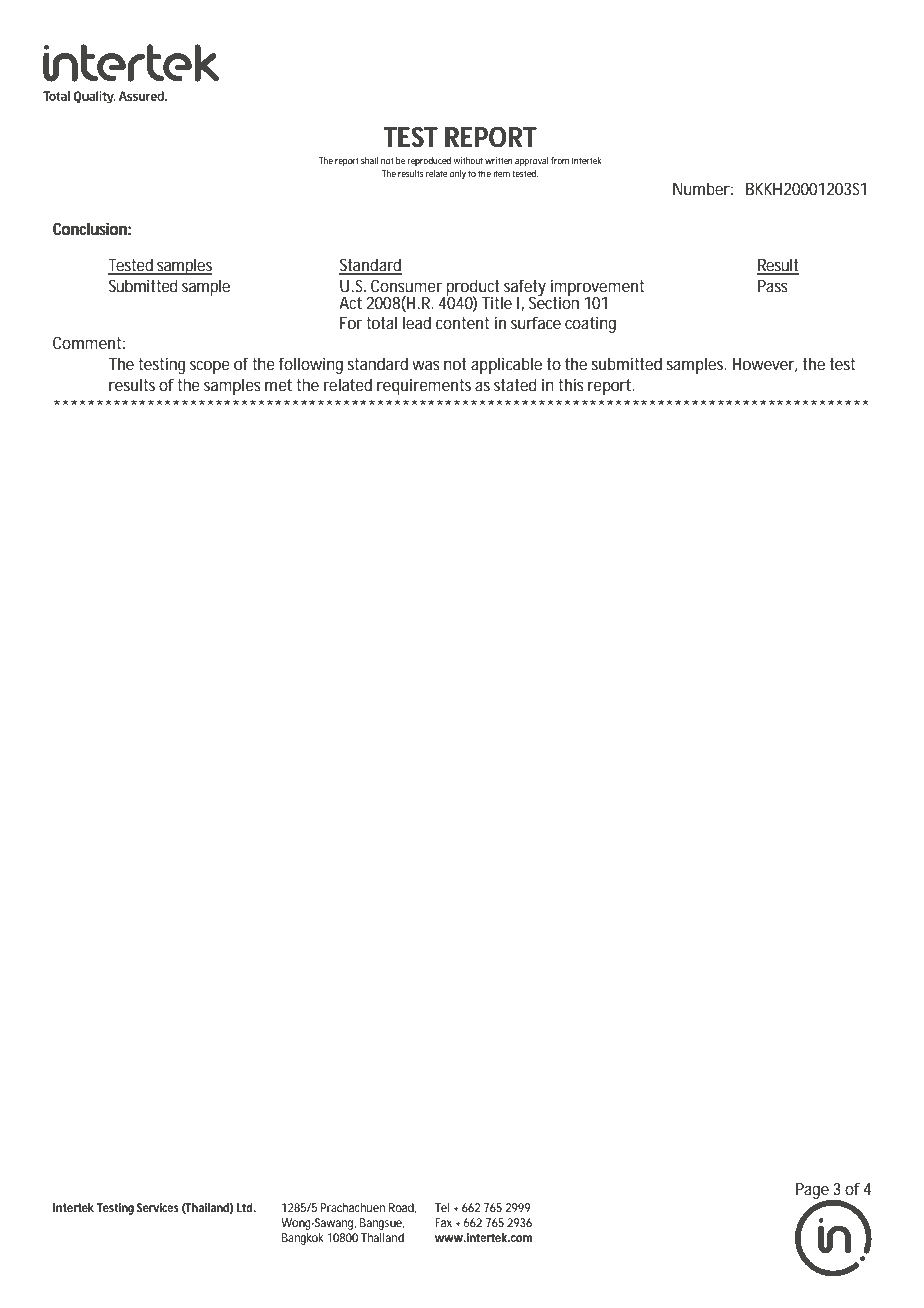 This screenshot has width=924, height=1308. Describe the element at coordinates (424, 386) in the screenshot. I see `requirements` at that location.
